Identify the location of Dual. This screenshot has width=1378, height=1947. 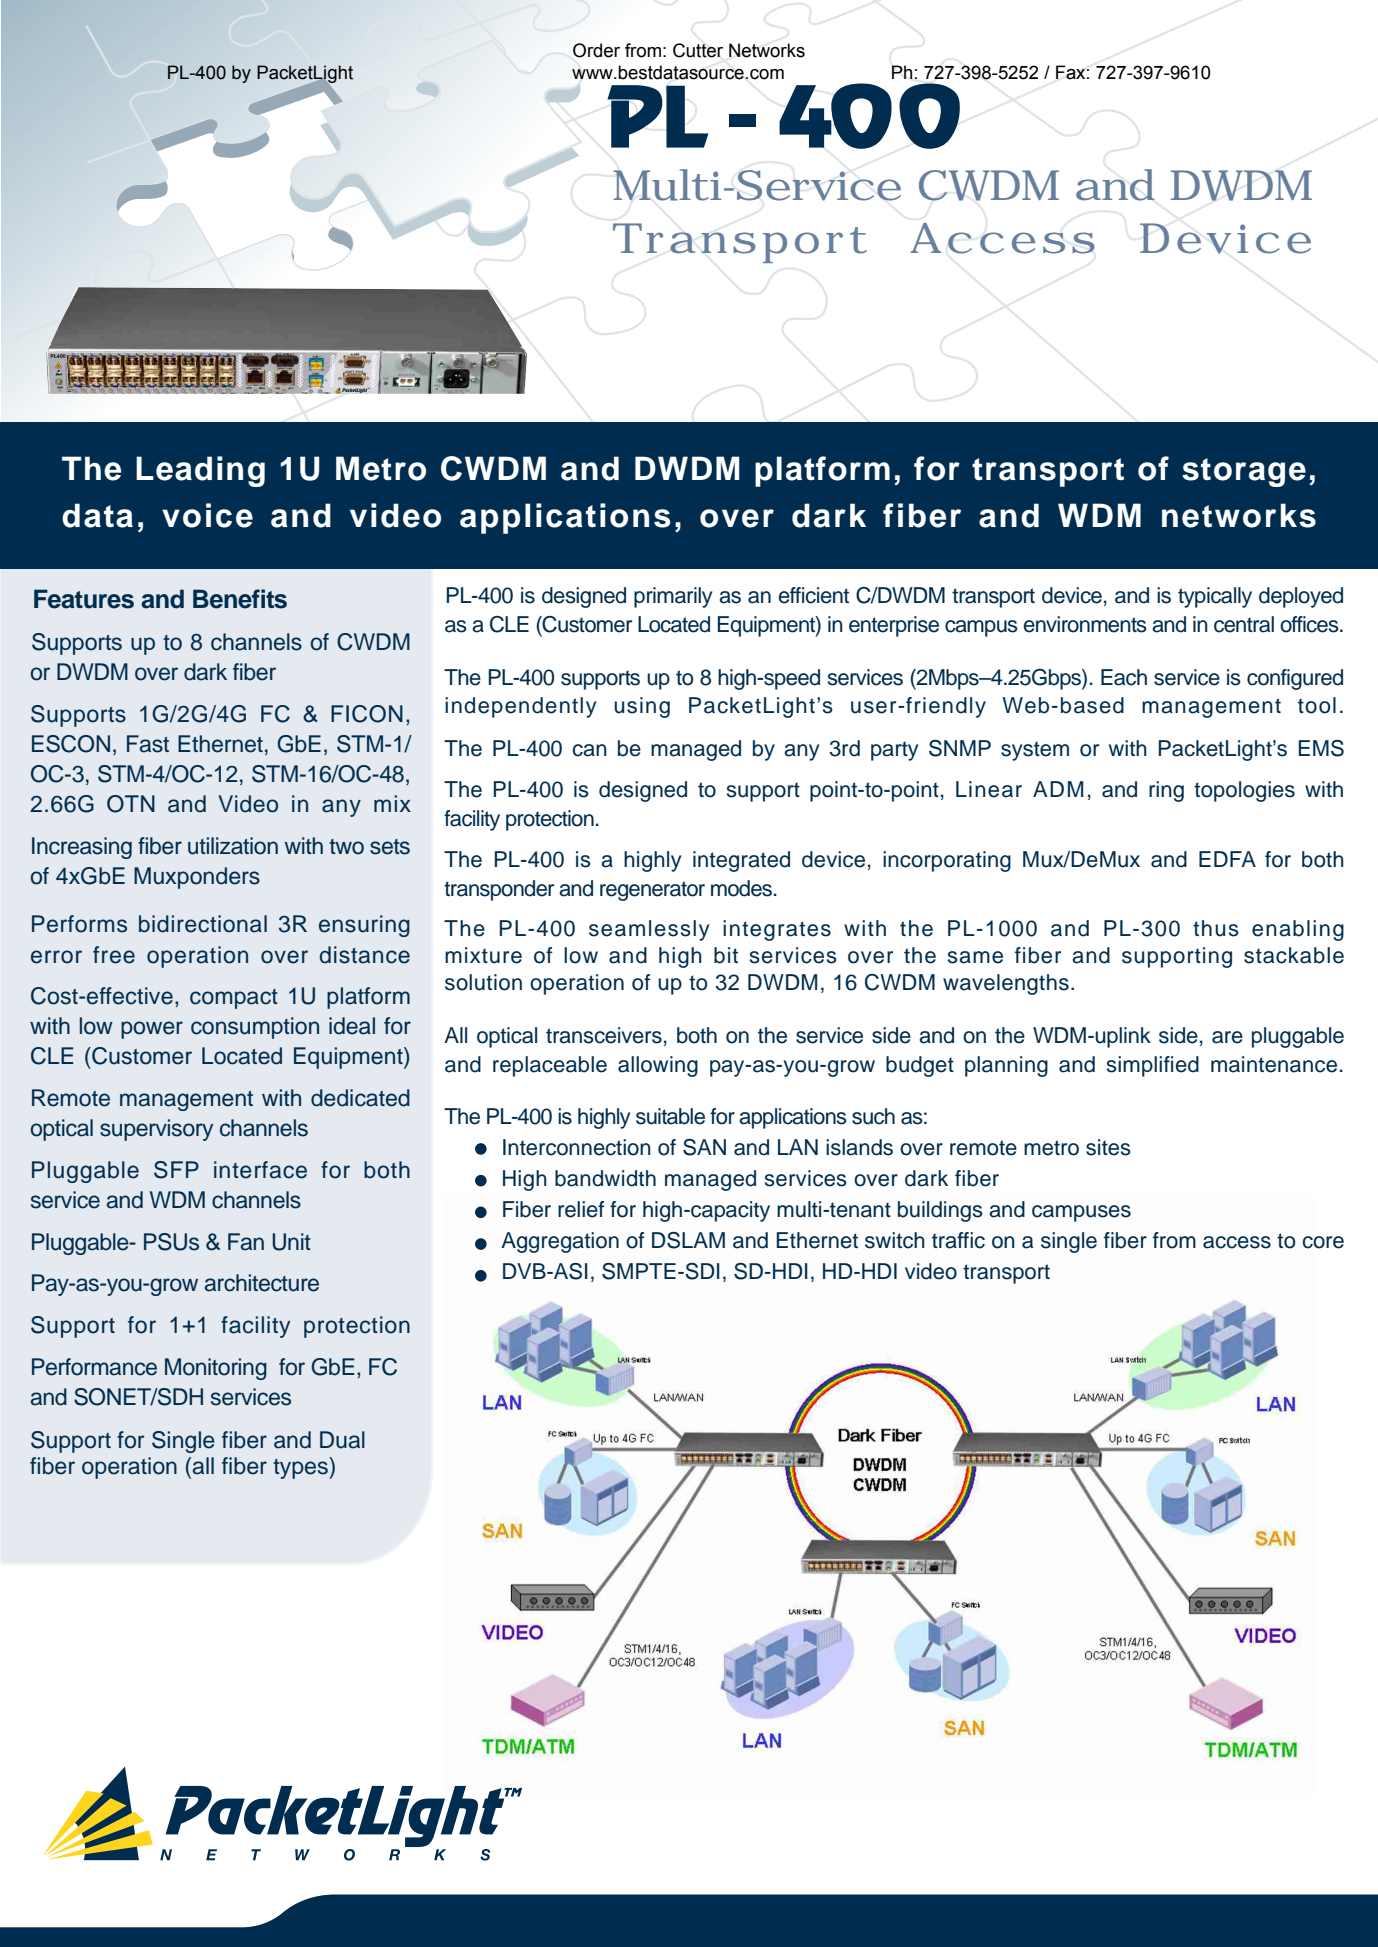
(342, 1440).
